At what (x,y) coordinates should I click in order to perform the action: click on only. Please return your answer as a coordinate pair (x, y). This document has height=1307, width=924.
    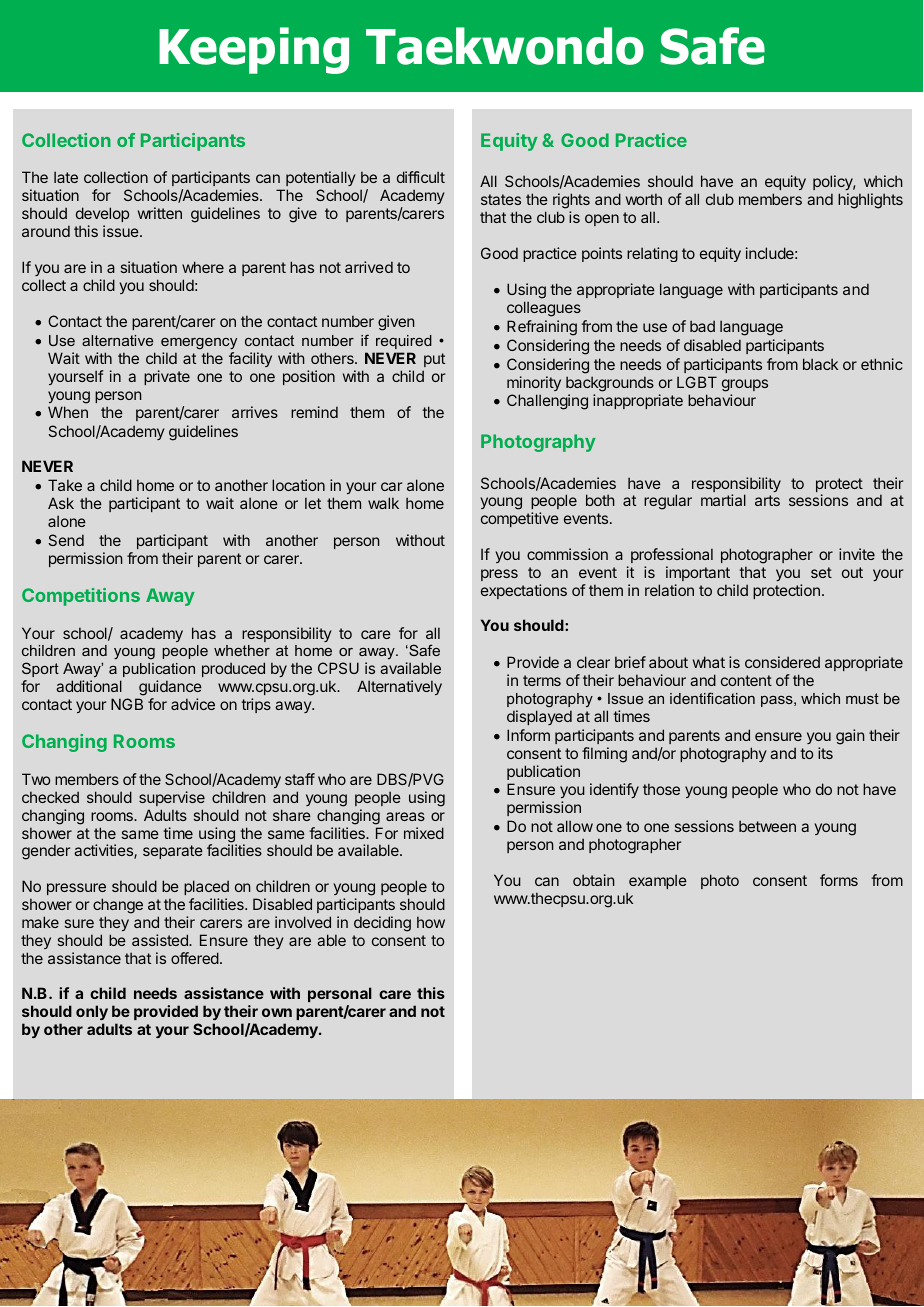
    Looking at the image, I should click on (92, 1012).
